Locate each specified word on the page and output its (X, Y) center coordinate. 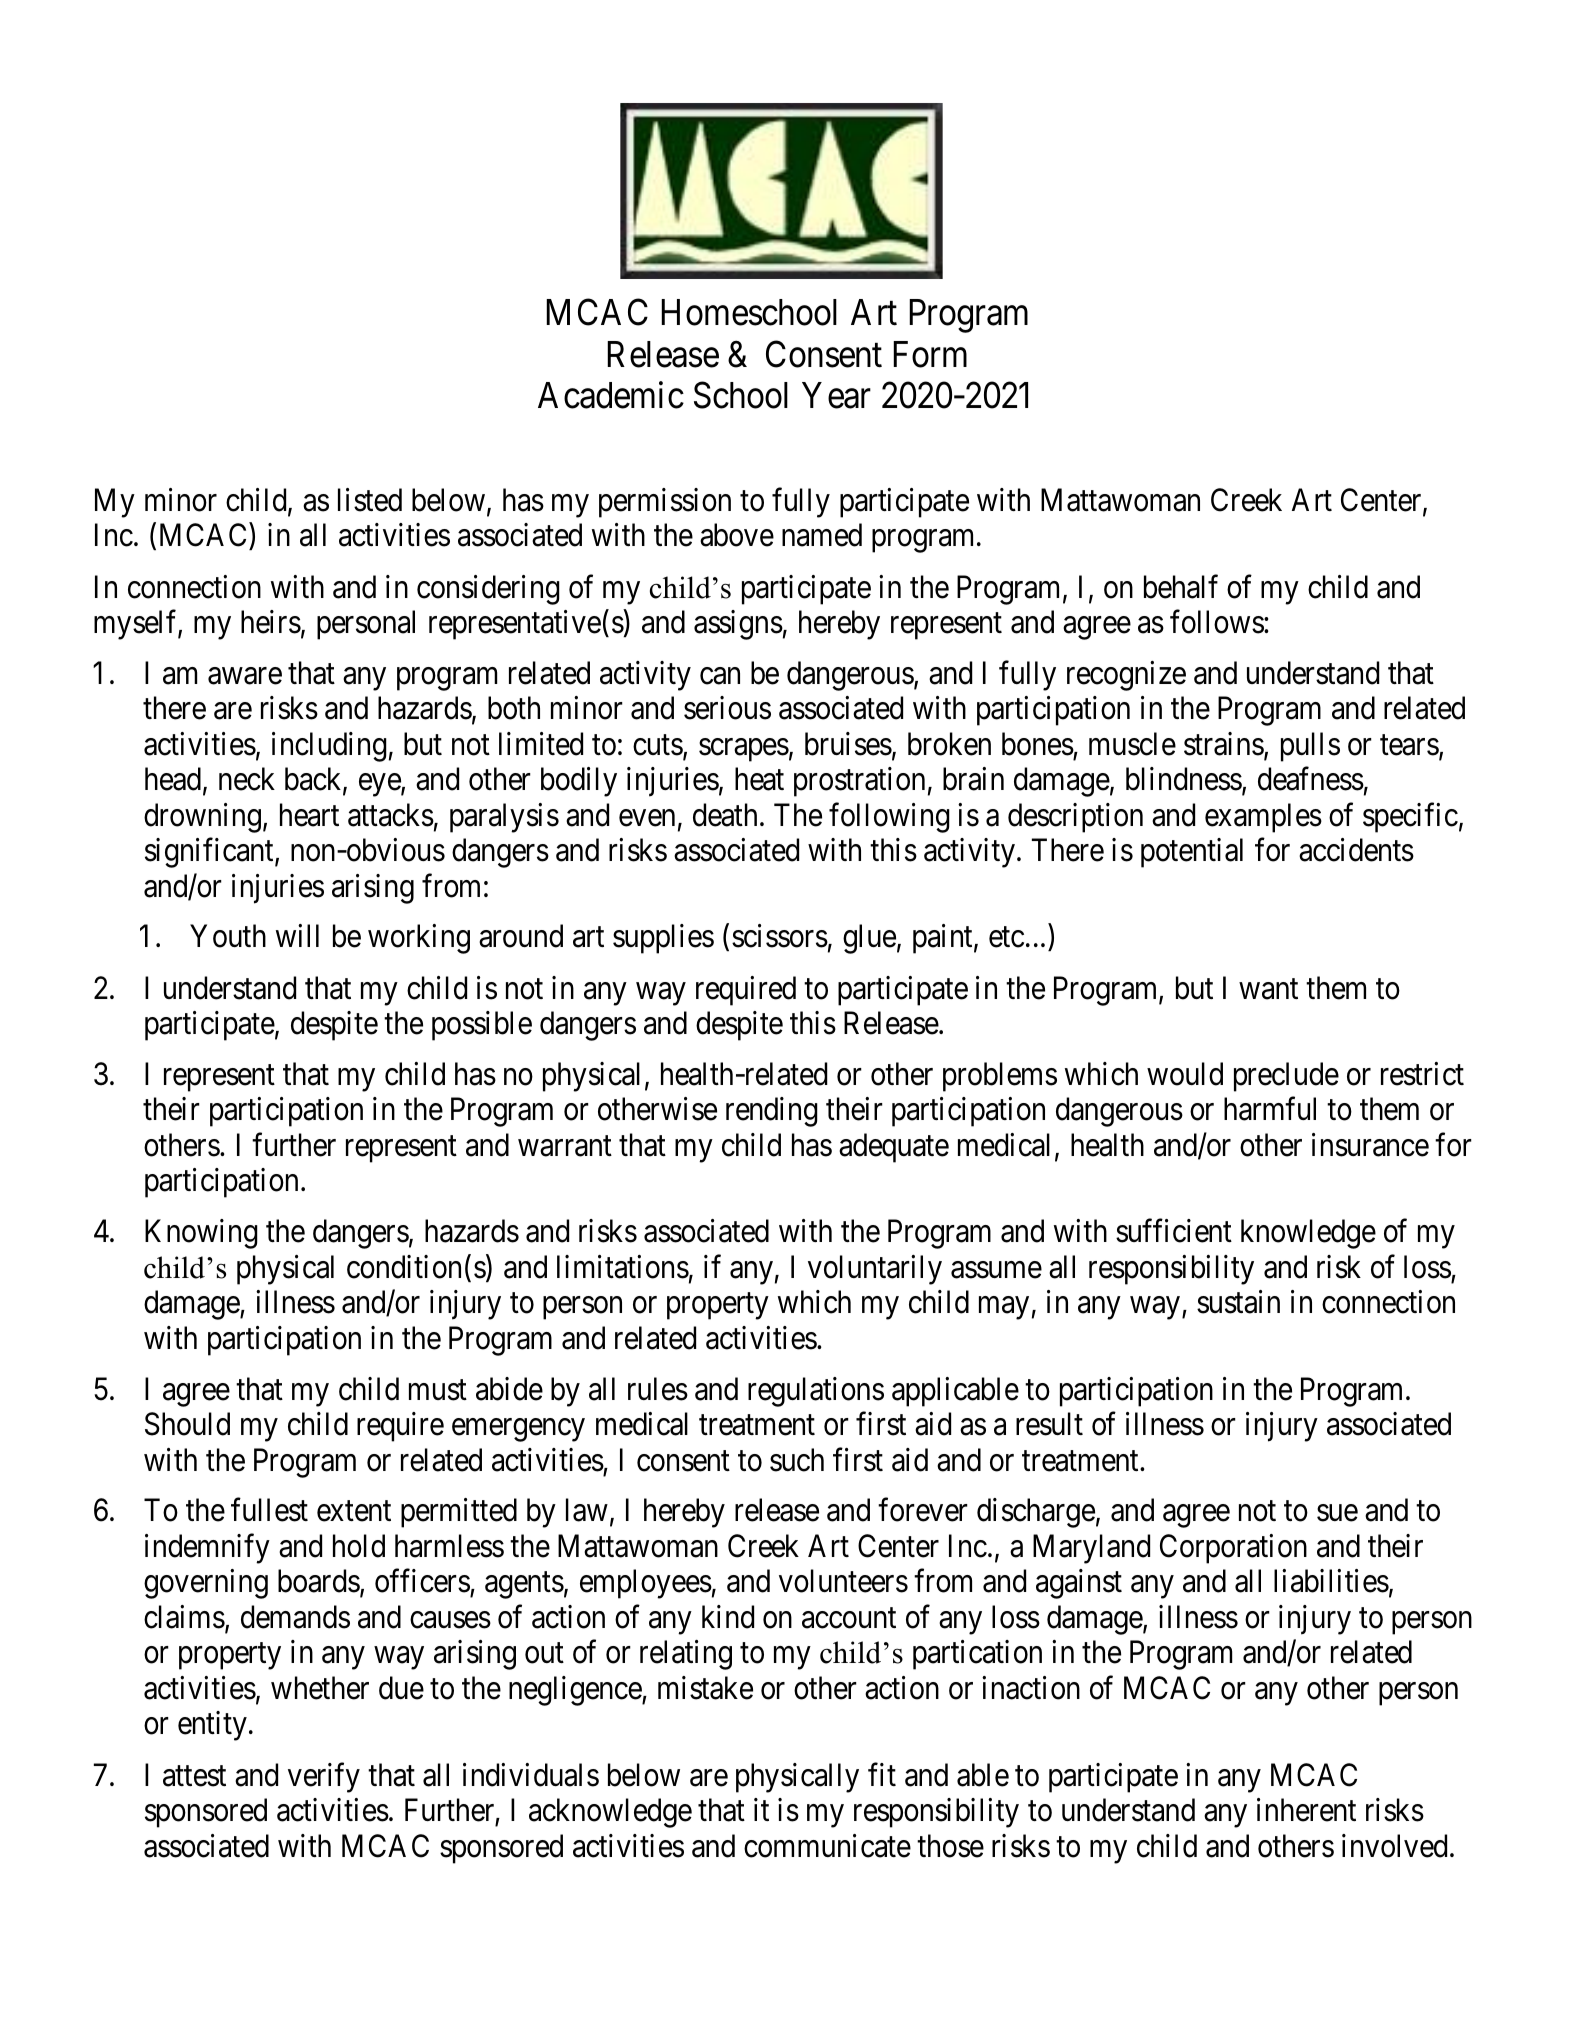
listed (370, 500)
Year (836, 395)
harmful (1270, 1109)
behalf (1181, 586)
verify (324, 1778)
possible (482, 1026)
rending (772, 1112)
